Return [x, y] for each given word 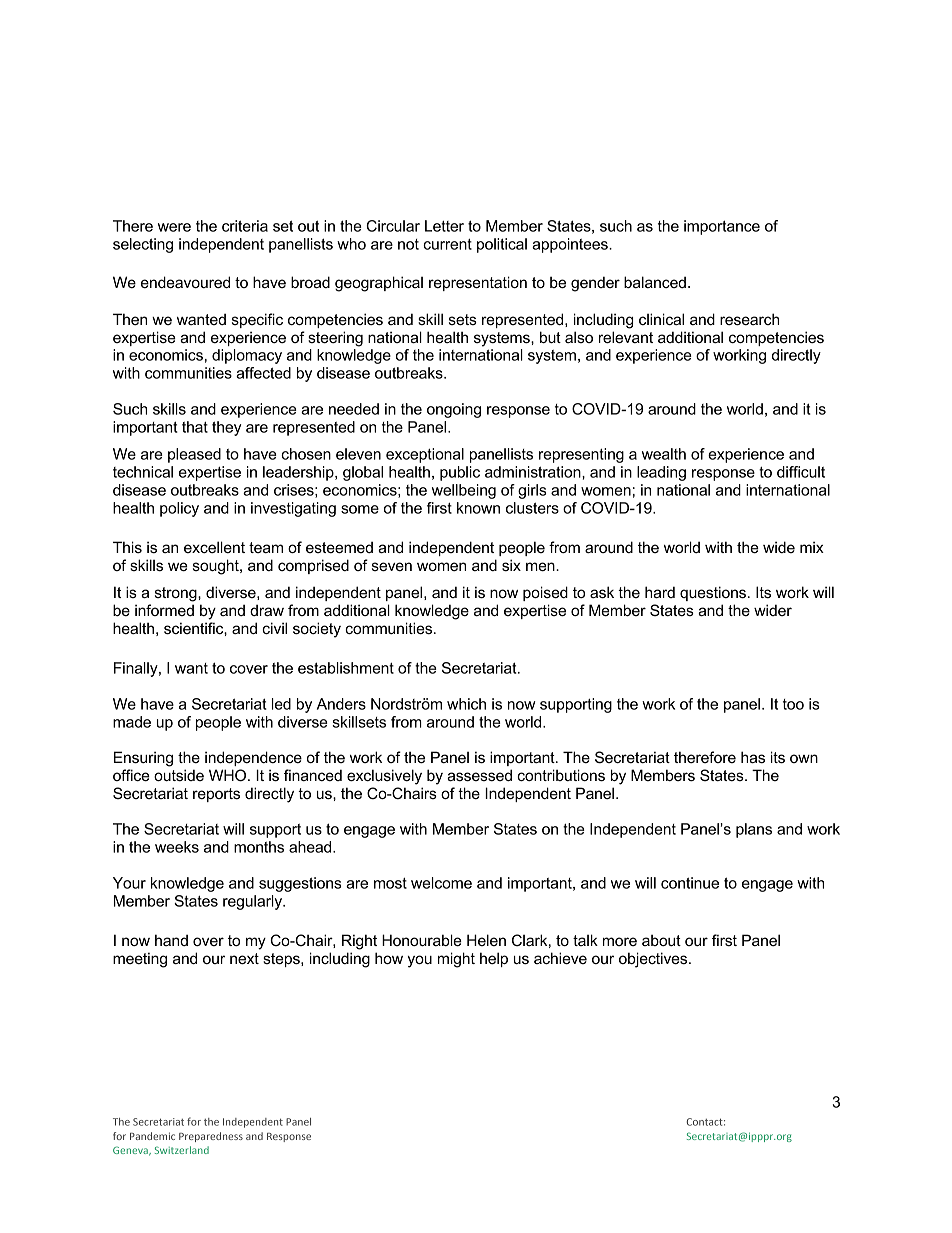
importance [722, 227]
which [466, 704]
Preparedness [211, 1137]
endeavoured [185, 282]
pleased [194, 455]
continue [690, 883]
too [793, 704]
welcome [441, 883]
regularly [254, 902]
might [456, 960]
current [447, 244]
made [132, 722]
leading [661, 473]
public [460, 473]
